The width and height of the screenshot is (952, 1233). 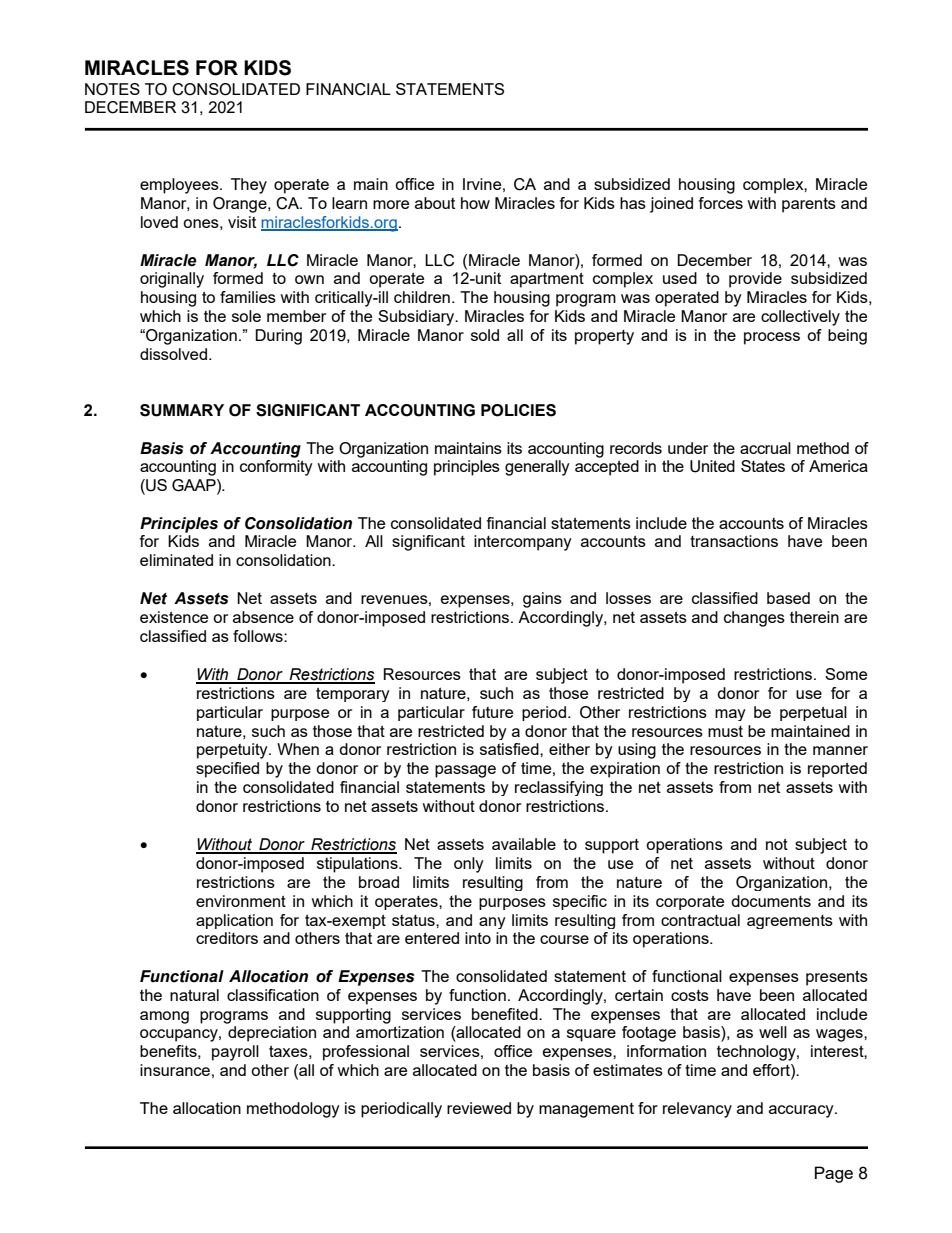 I want to click on how, so click(x=475, y=203).
